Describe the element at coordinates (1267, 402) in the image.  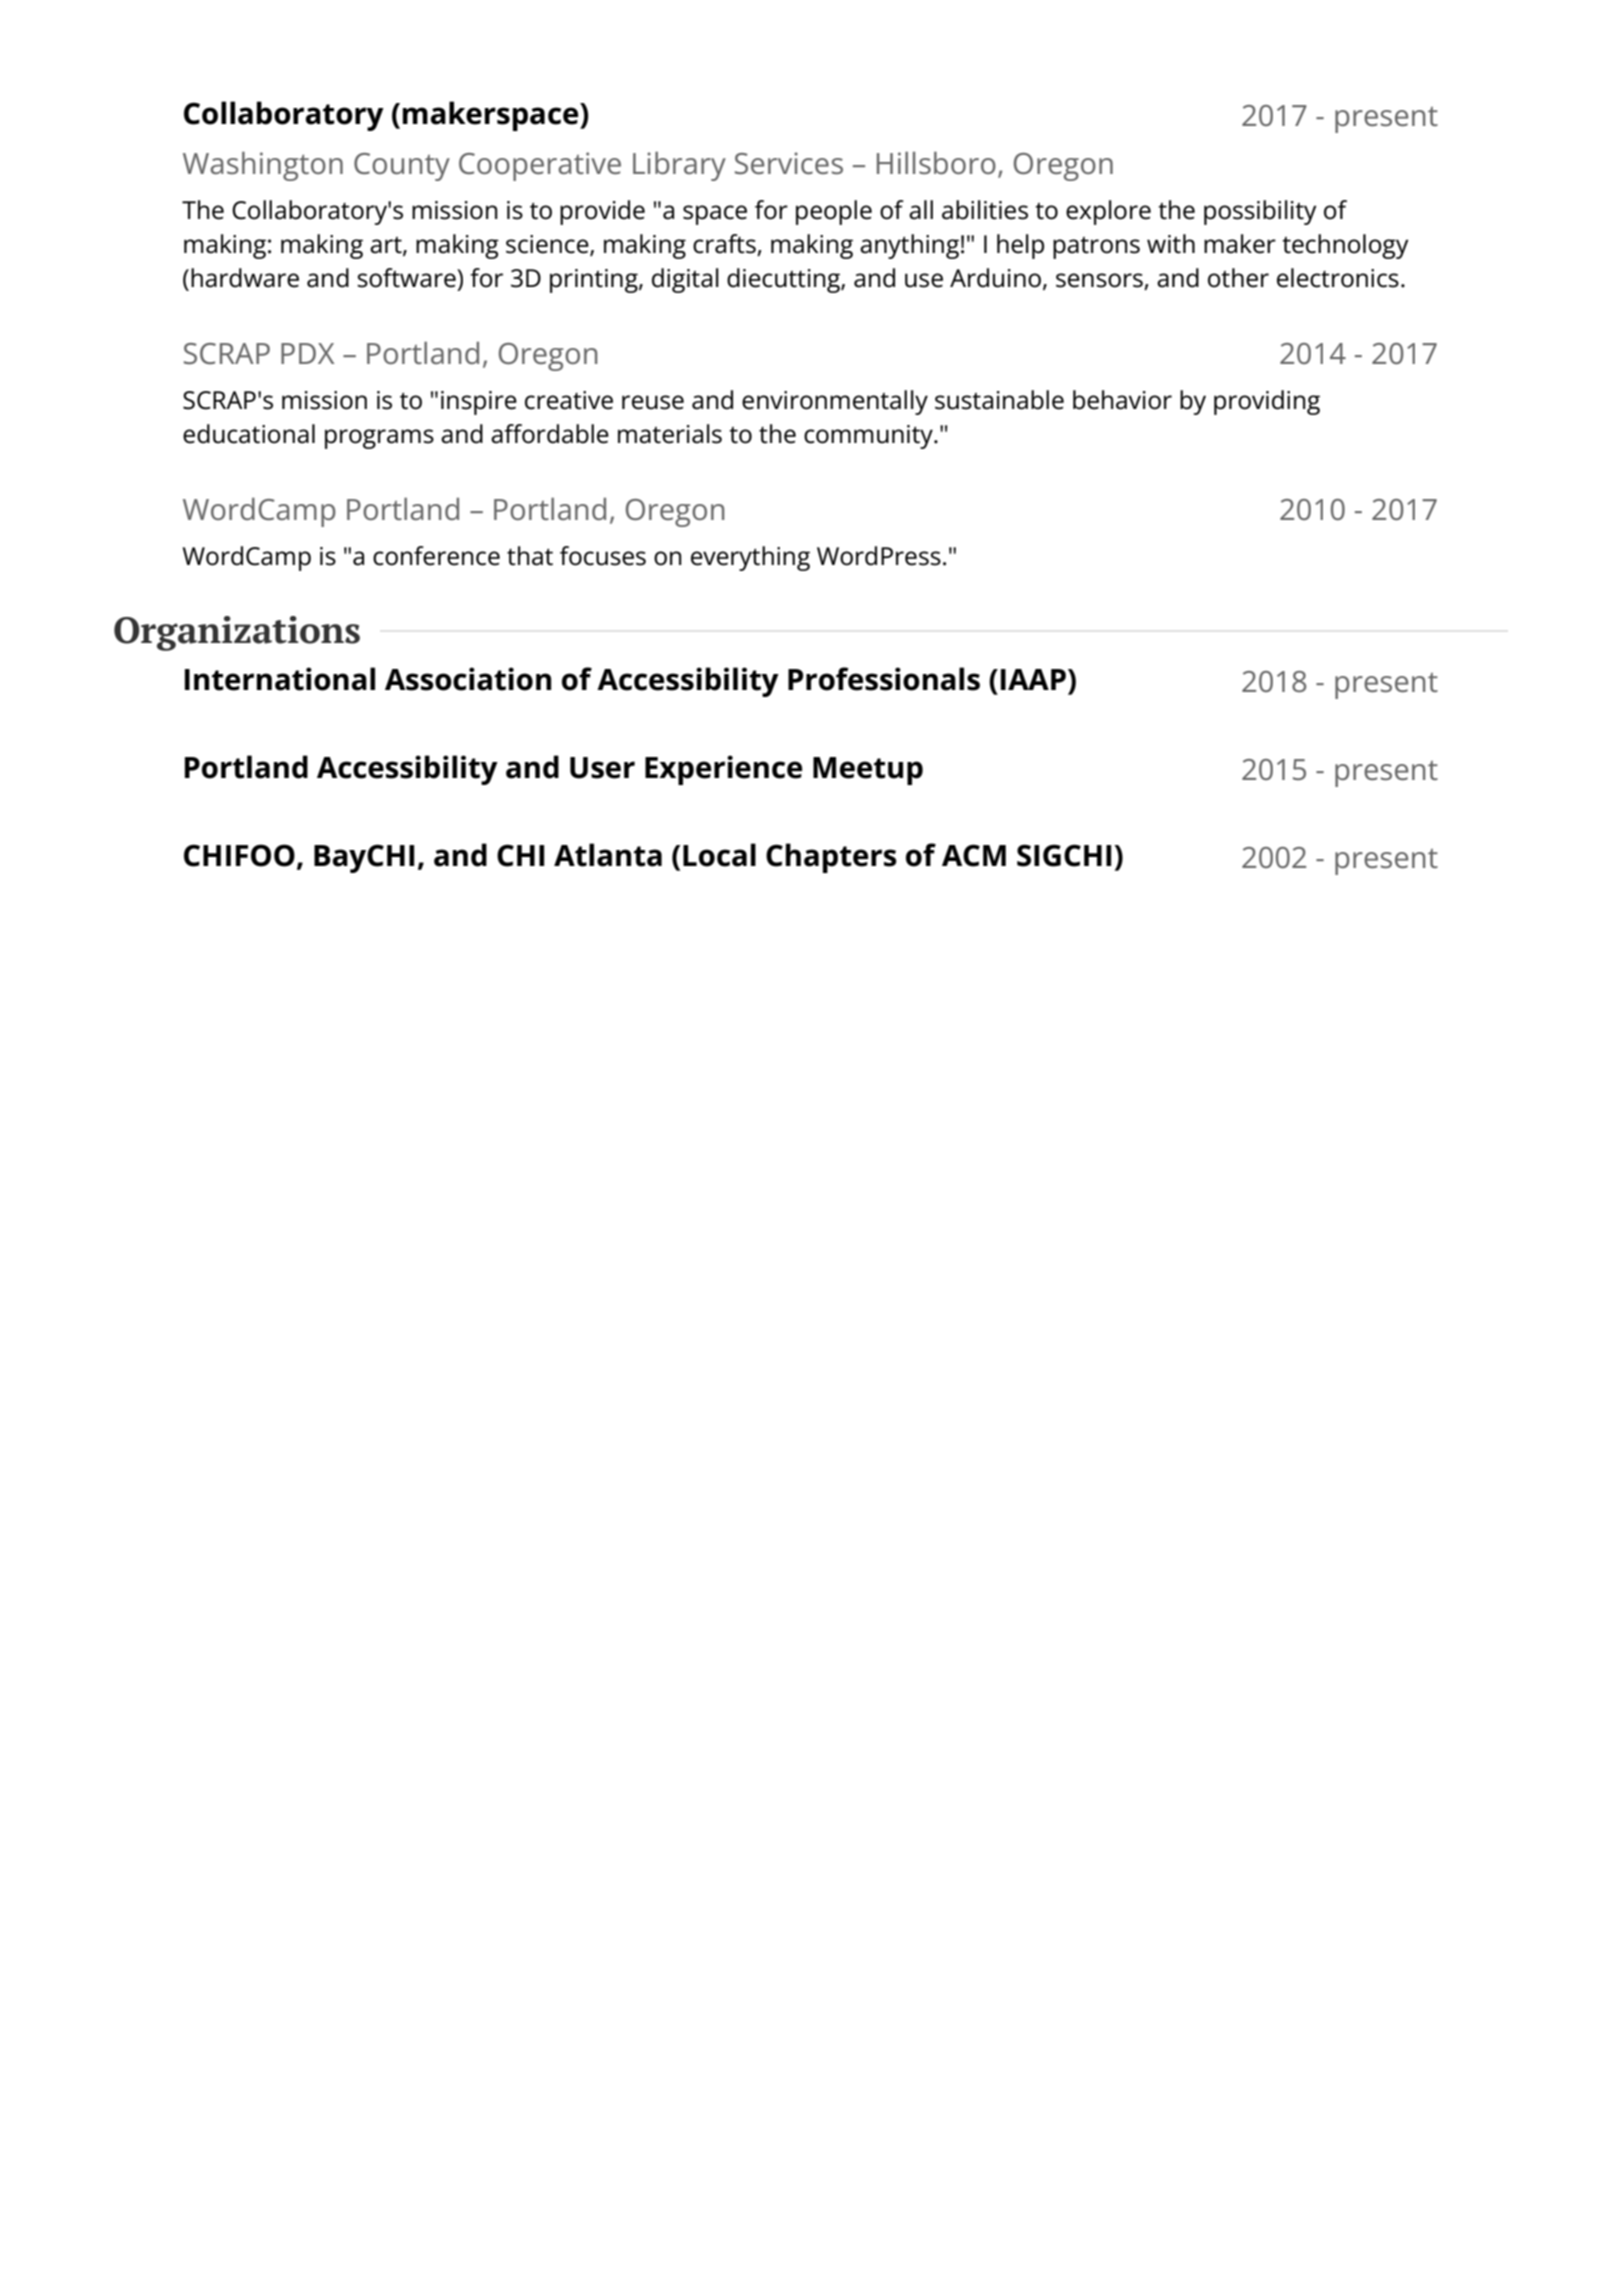
I see `providing` at that location.
